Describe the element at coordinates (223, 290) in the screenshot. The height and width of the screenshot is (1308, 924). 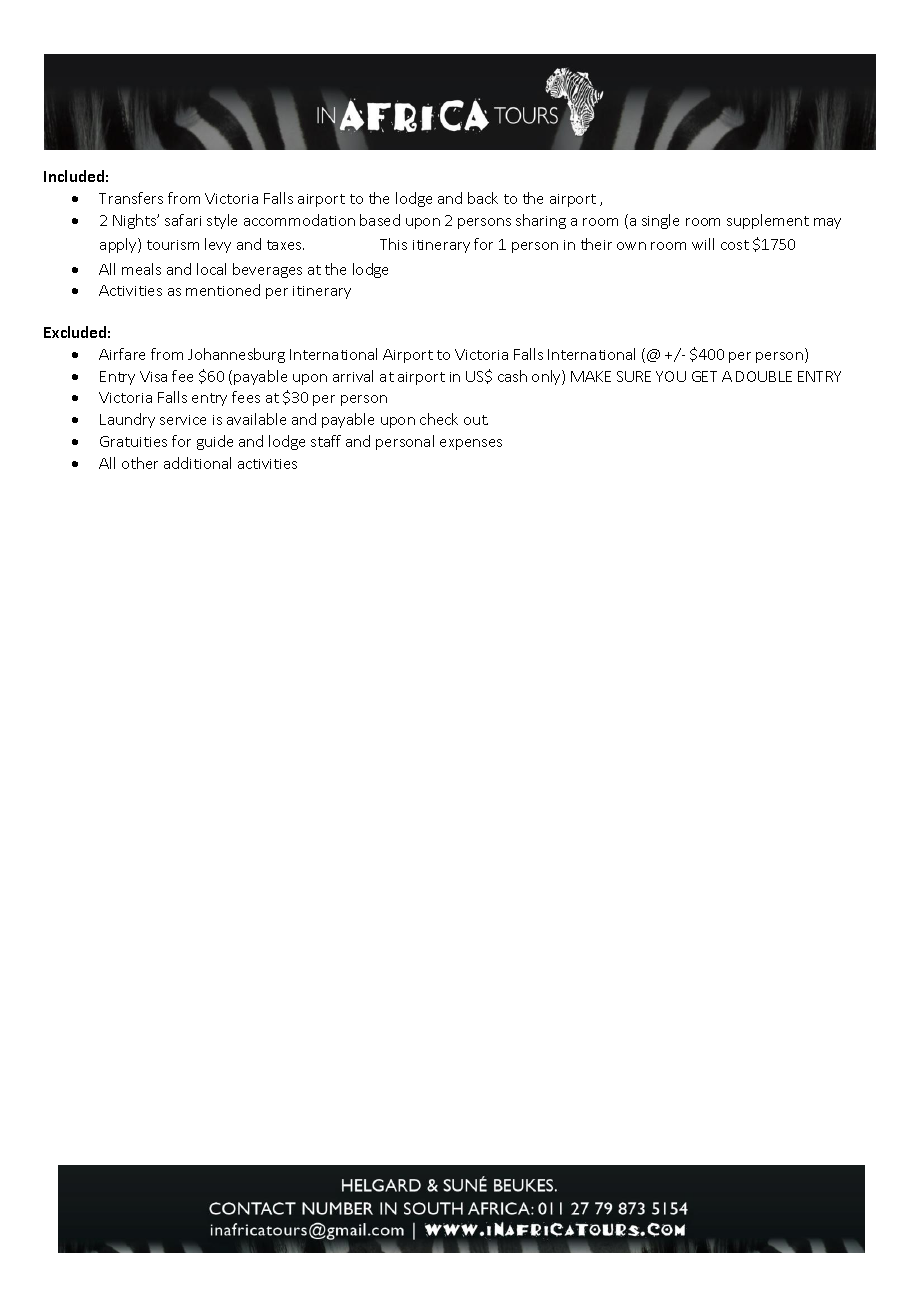
I see `mentioned` at that location.
